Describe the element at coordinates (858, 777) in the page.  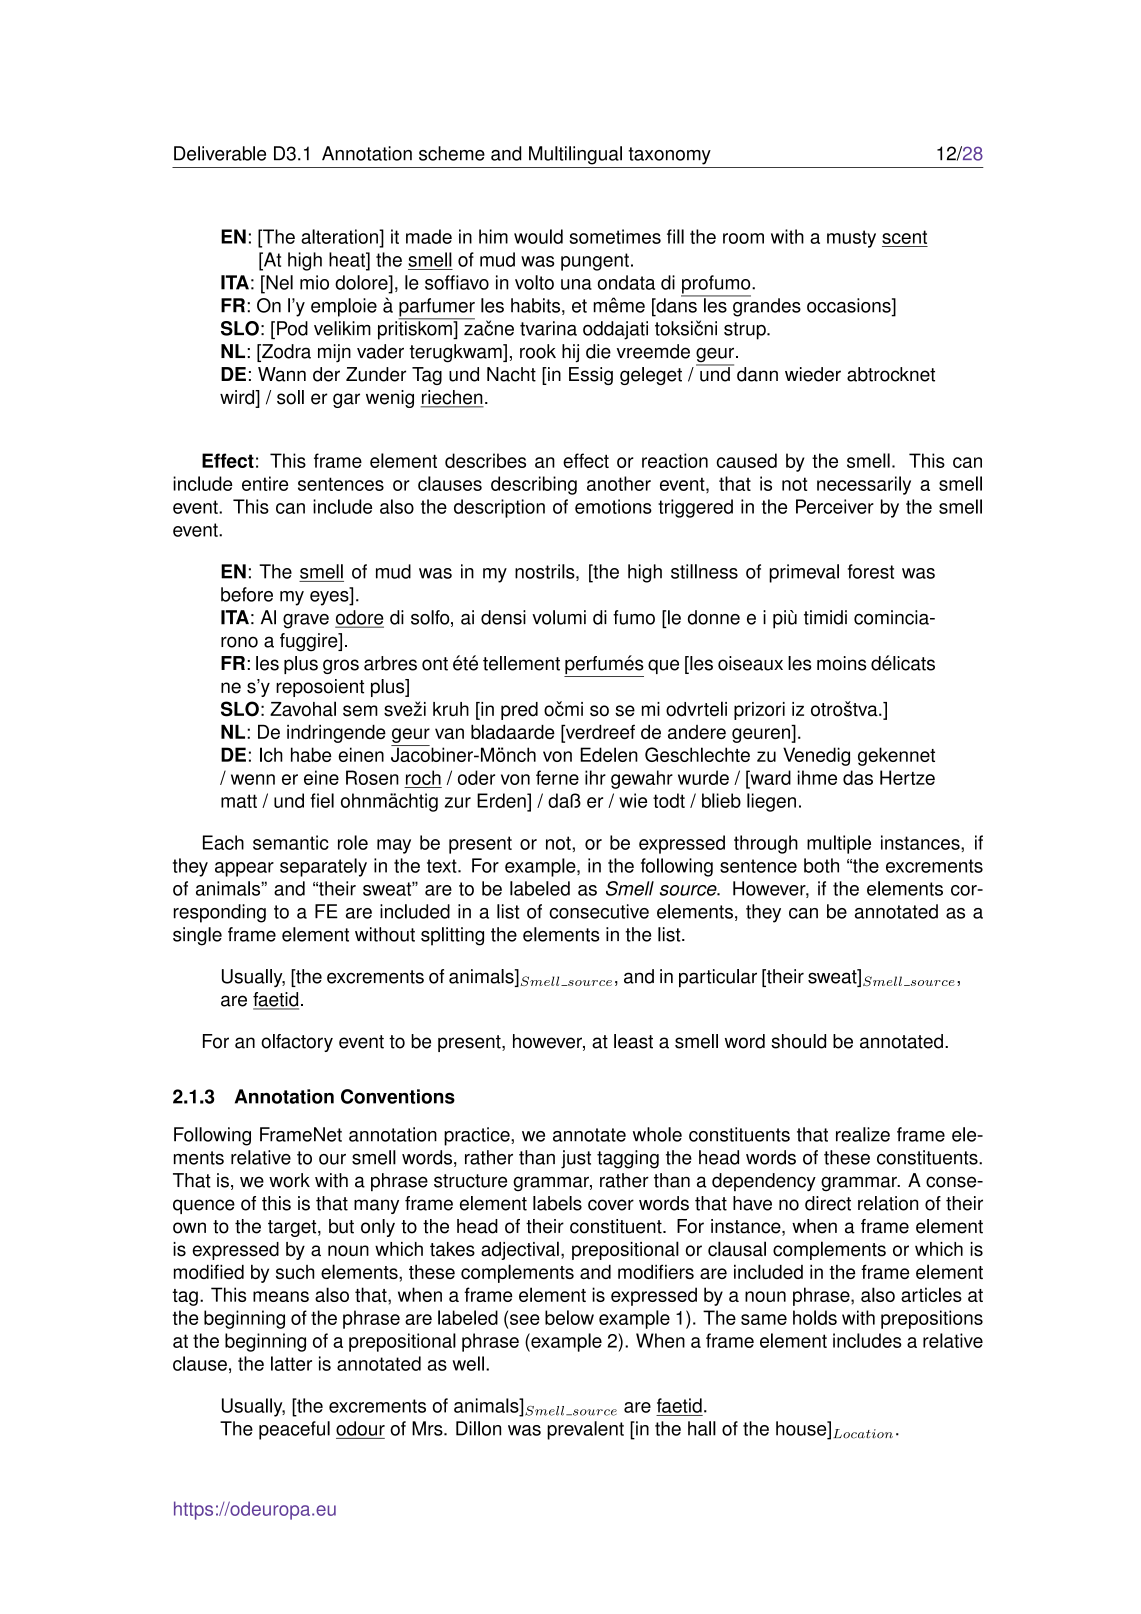
I see `das` at that location.
